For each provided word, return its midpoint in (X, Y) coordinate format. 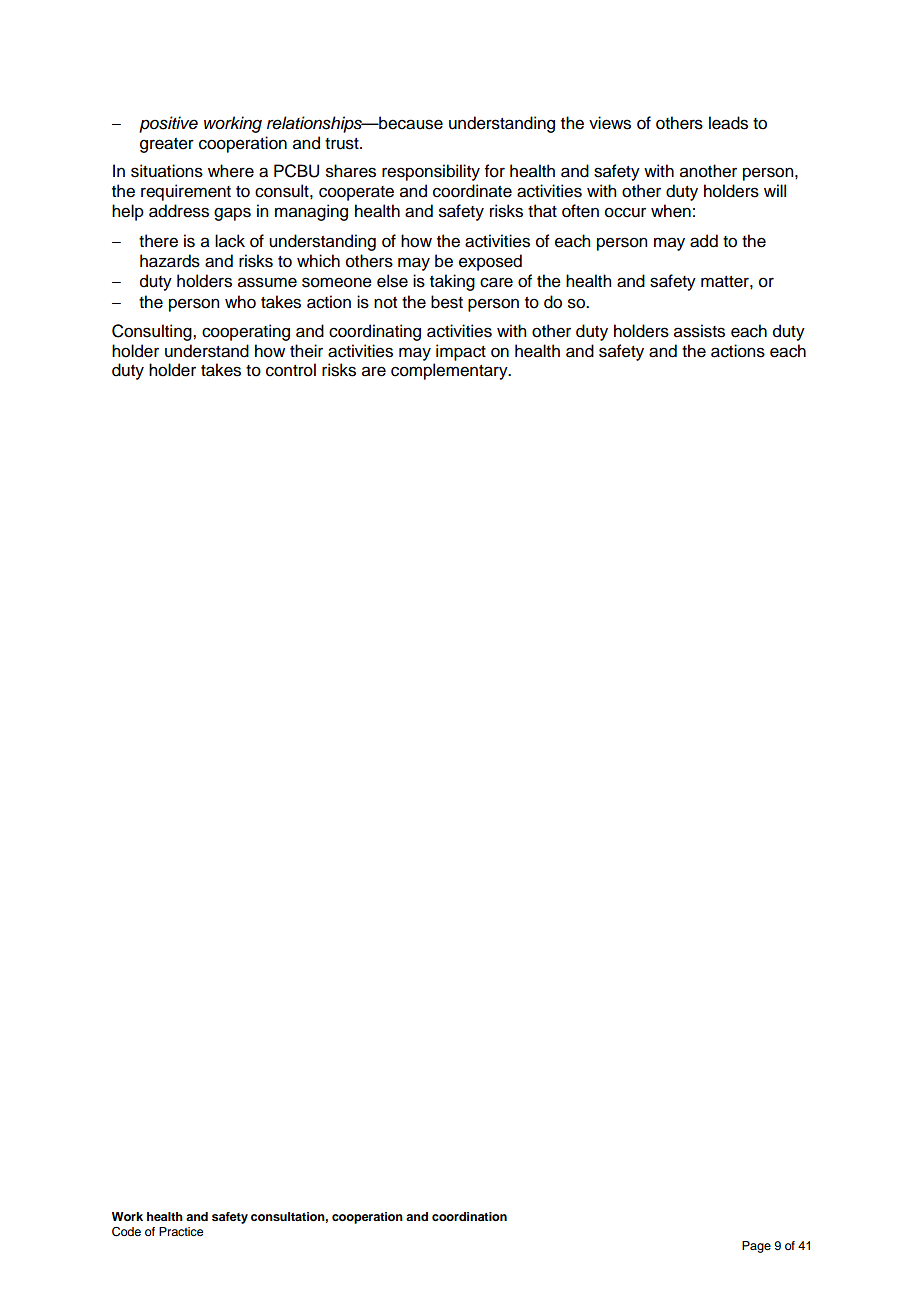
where (231, 171)
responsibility (431, 172)
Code (126, 1232)
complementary (450, 371)
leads (728, 123)
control (291, 370)
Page (756, 1247)
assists (699, 331)
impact (461, 352)
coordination (469, 1216)
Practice (181, 1231)
